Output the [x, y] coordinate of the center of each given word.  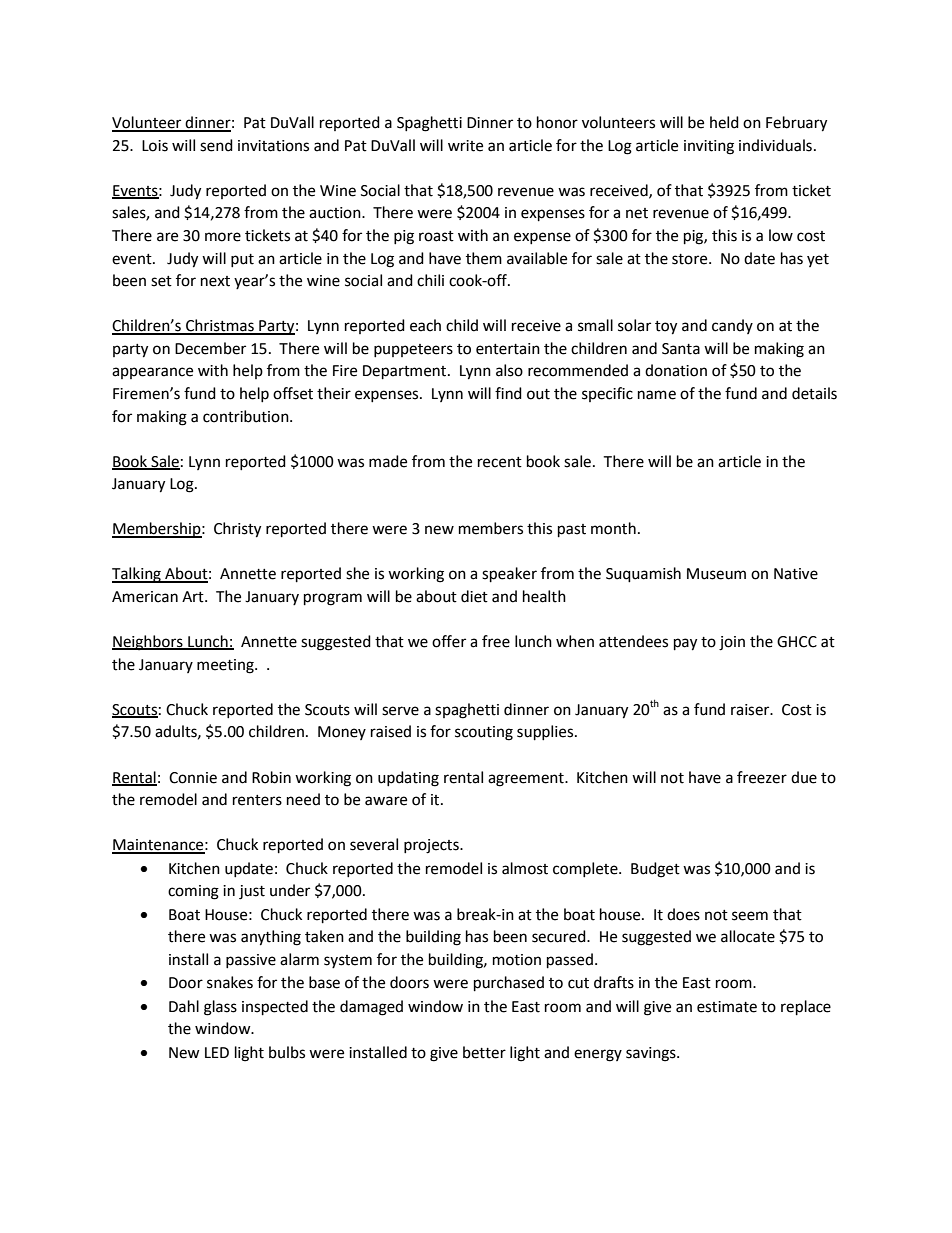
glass [220, 1008]
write [465, 146]
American [145, 597]
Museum [716, 574]
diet [474, 596]
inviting [709, 147]
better [484, 1052]
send [216, 145]
